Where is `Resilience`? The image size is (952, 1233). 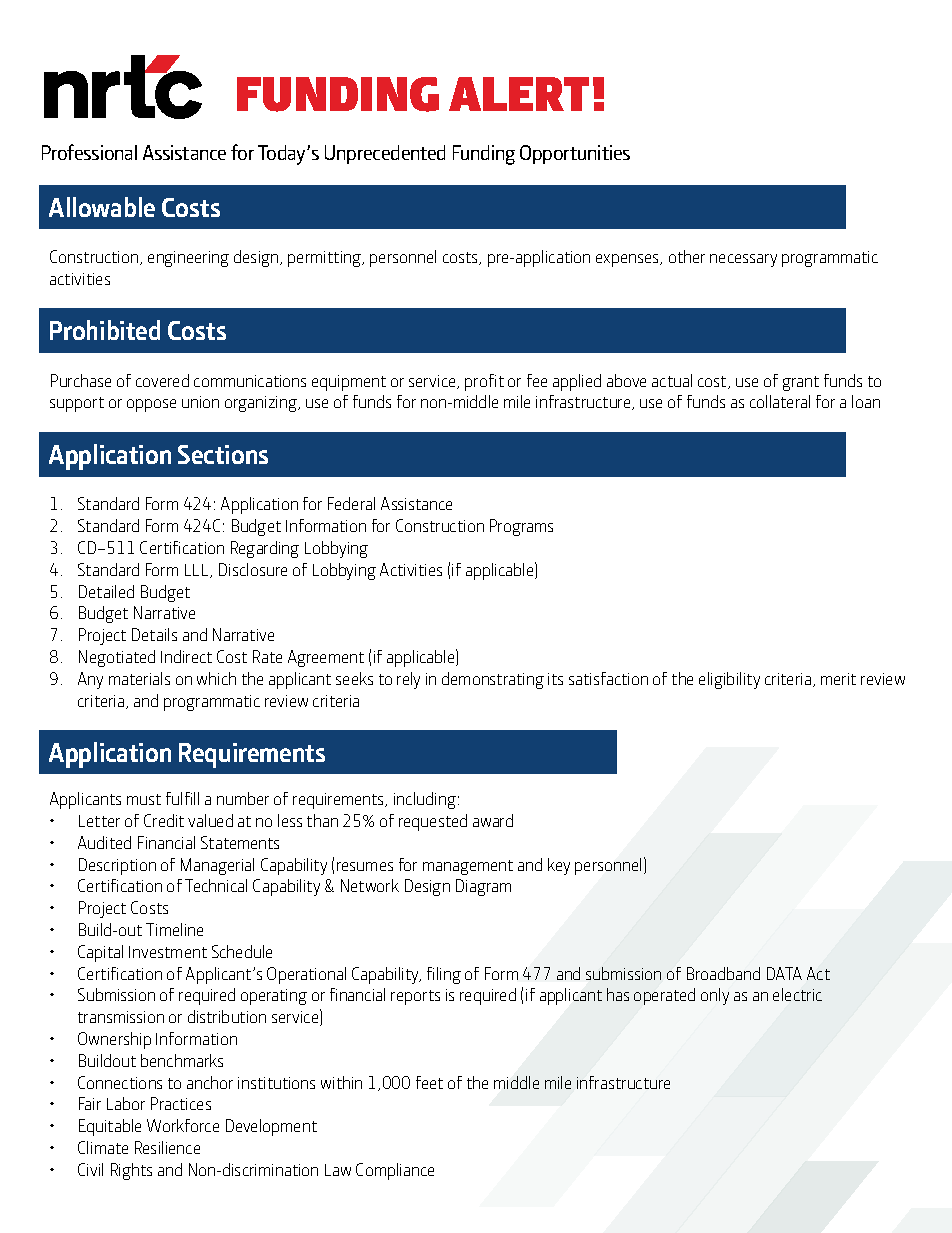 Resilience is located at coordinates (167, 1147).
